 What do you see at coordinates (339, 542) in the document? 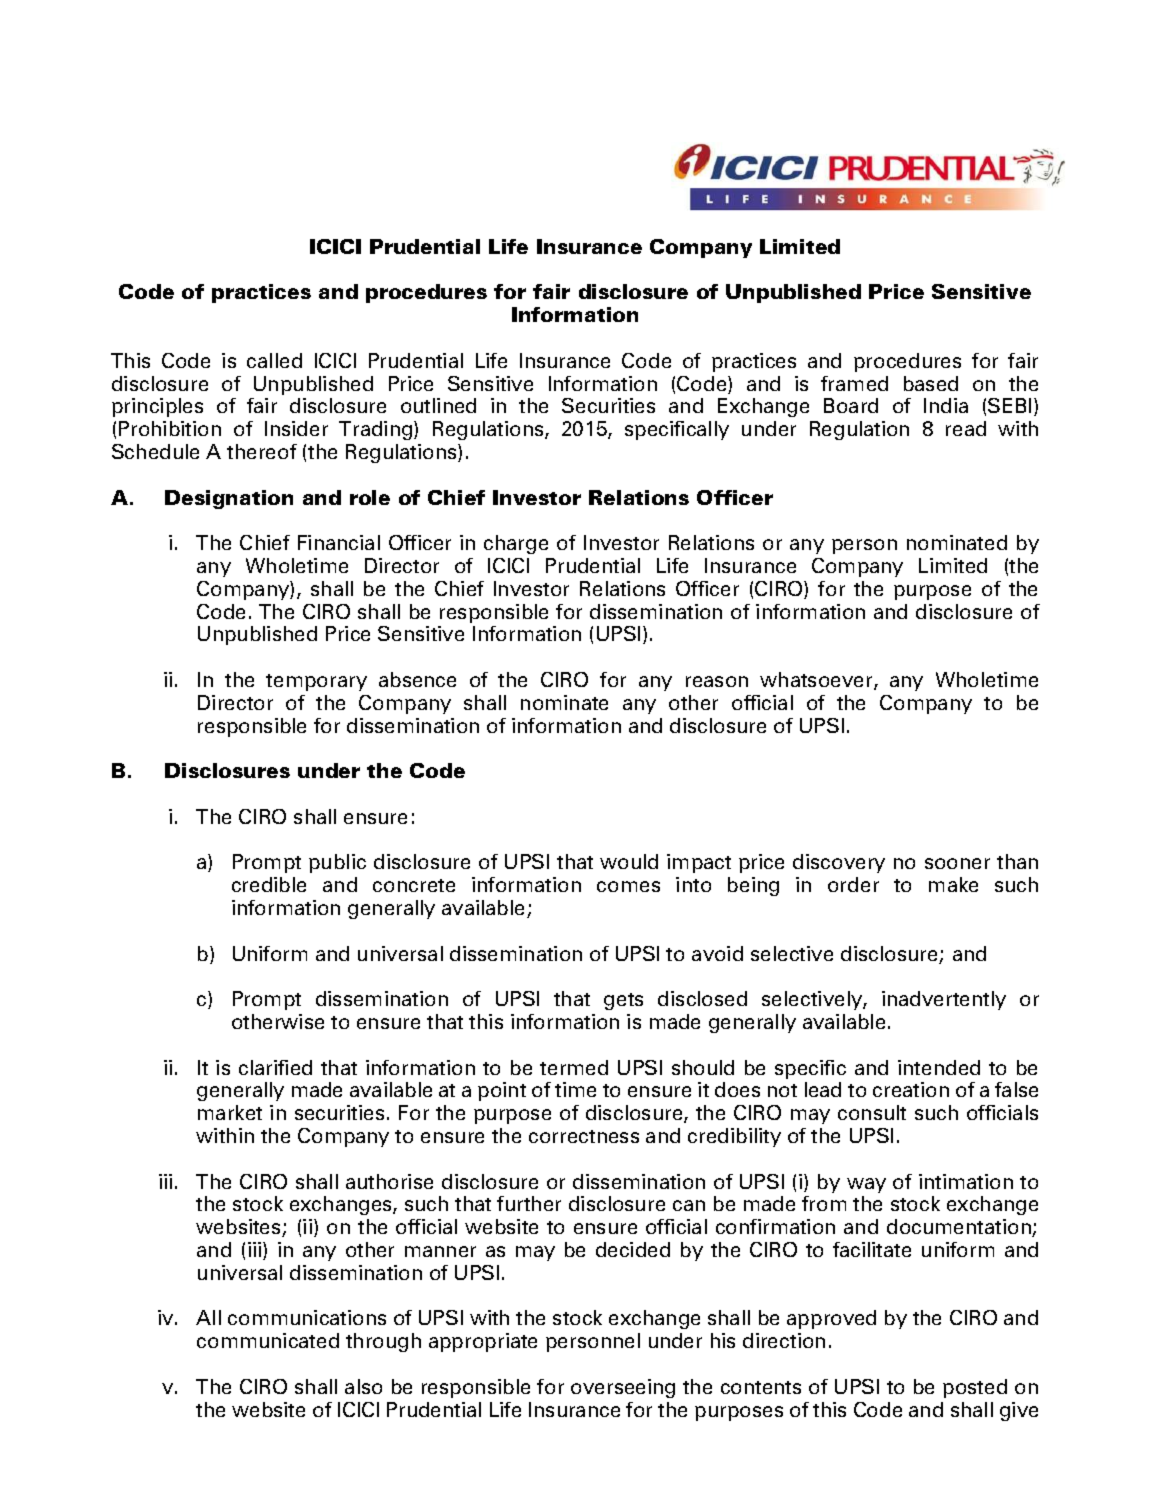
I see `Financial` at bounding box center [339, 542].
